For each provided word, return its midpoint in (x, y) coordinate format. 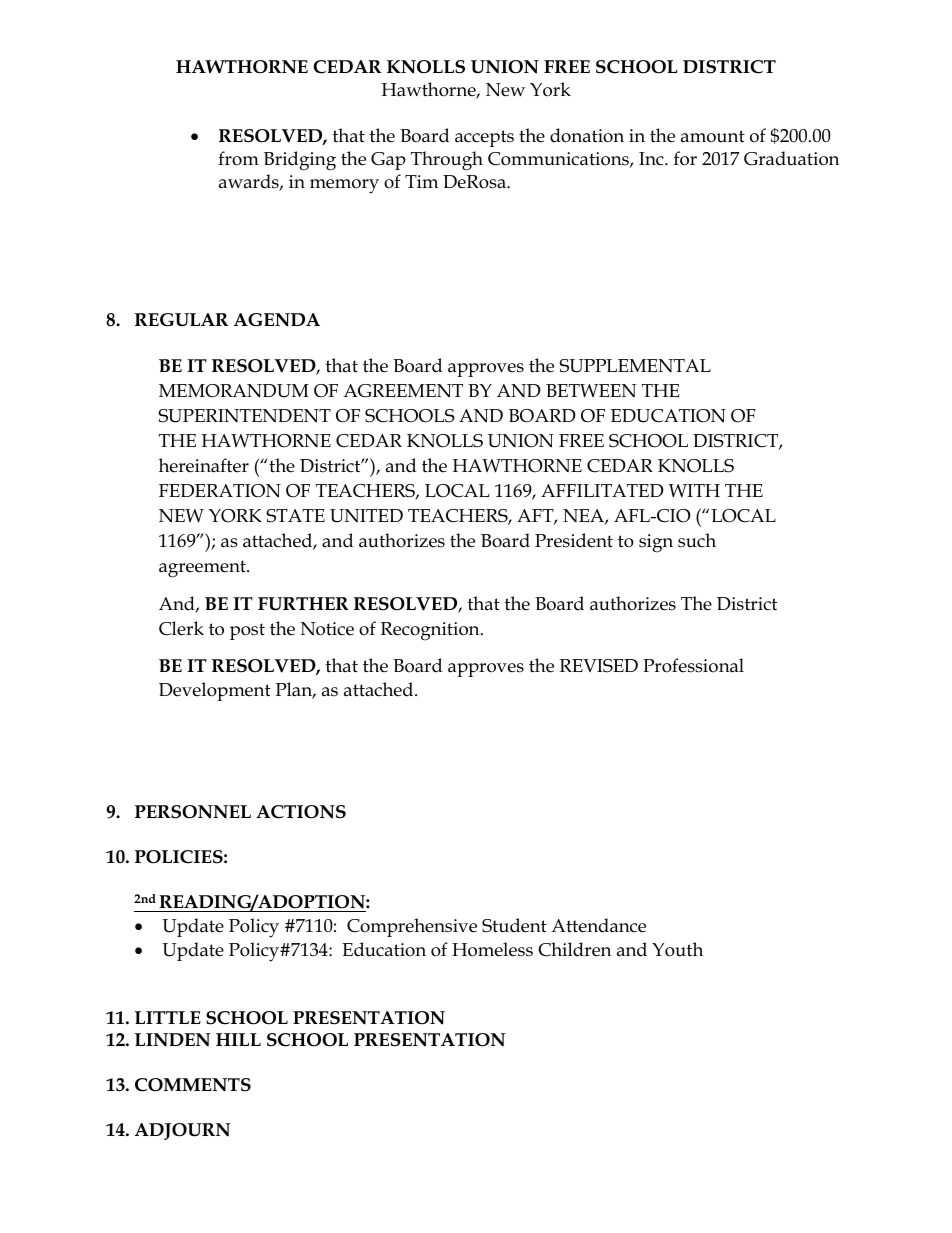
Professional (693, 665)
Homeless (492, 949)
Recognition (431, 631)
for (685, 158)
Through (447, 161)
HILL (238, 1039)
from (238, 158)
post (247, 631)
